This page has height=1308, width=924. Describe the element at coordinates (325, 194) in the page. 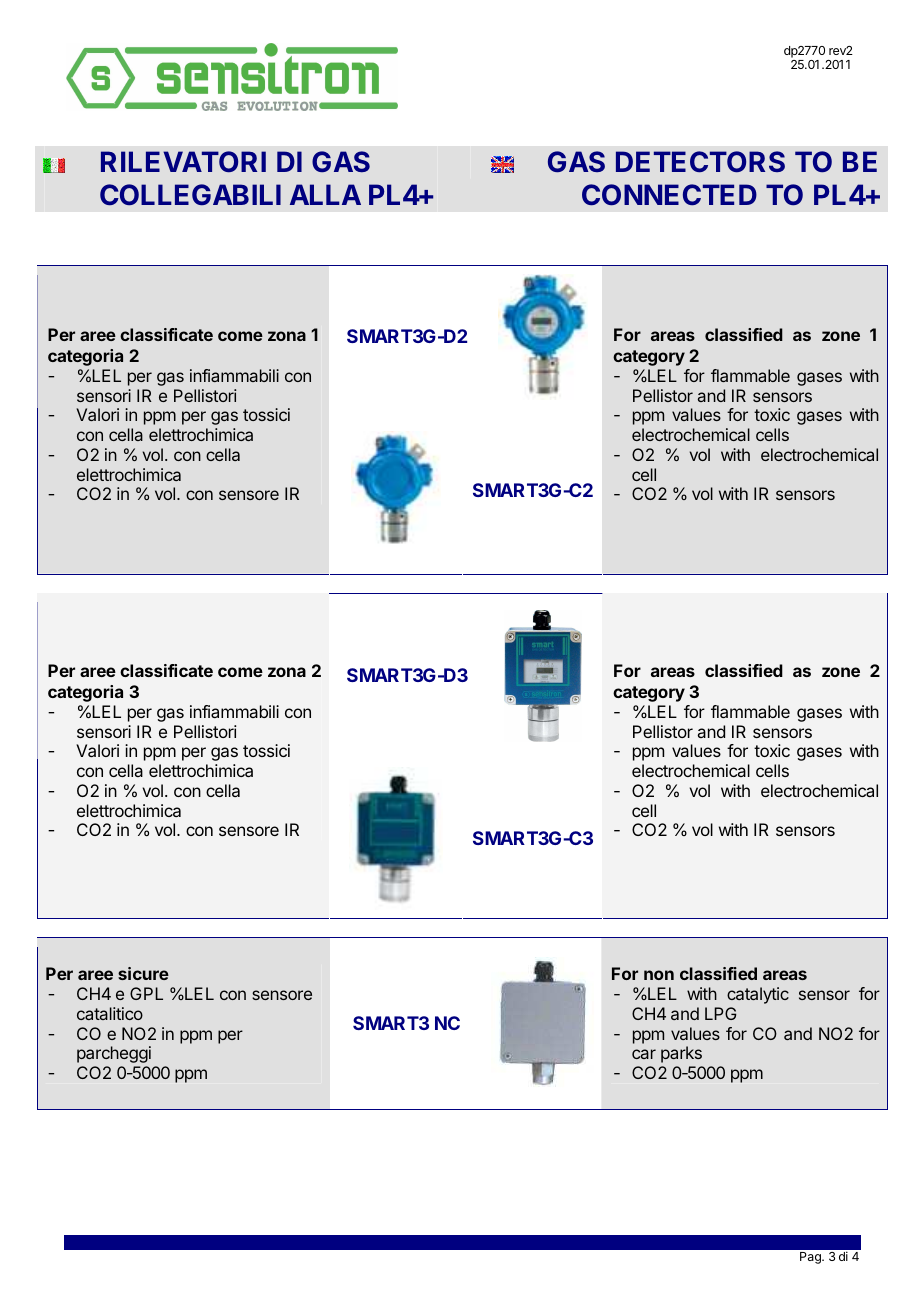

I see `ALLA` at that location.
